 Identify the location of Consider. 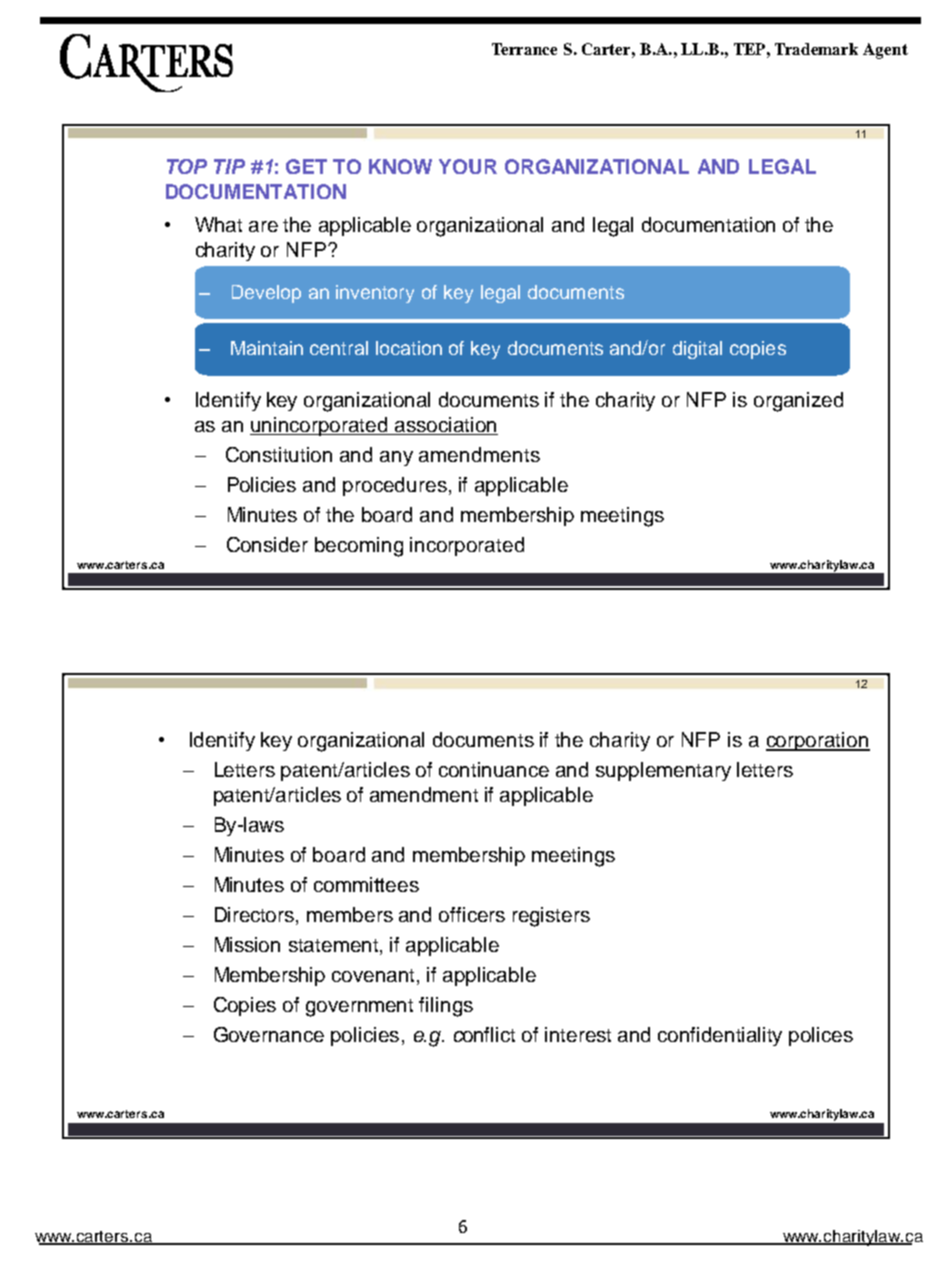
(267, 544).
